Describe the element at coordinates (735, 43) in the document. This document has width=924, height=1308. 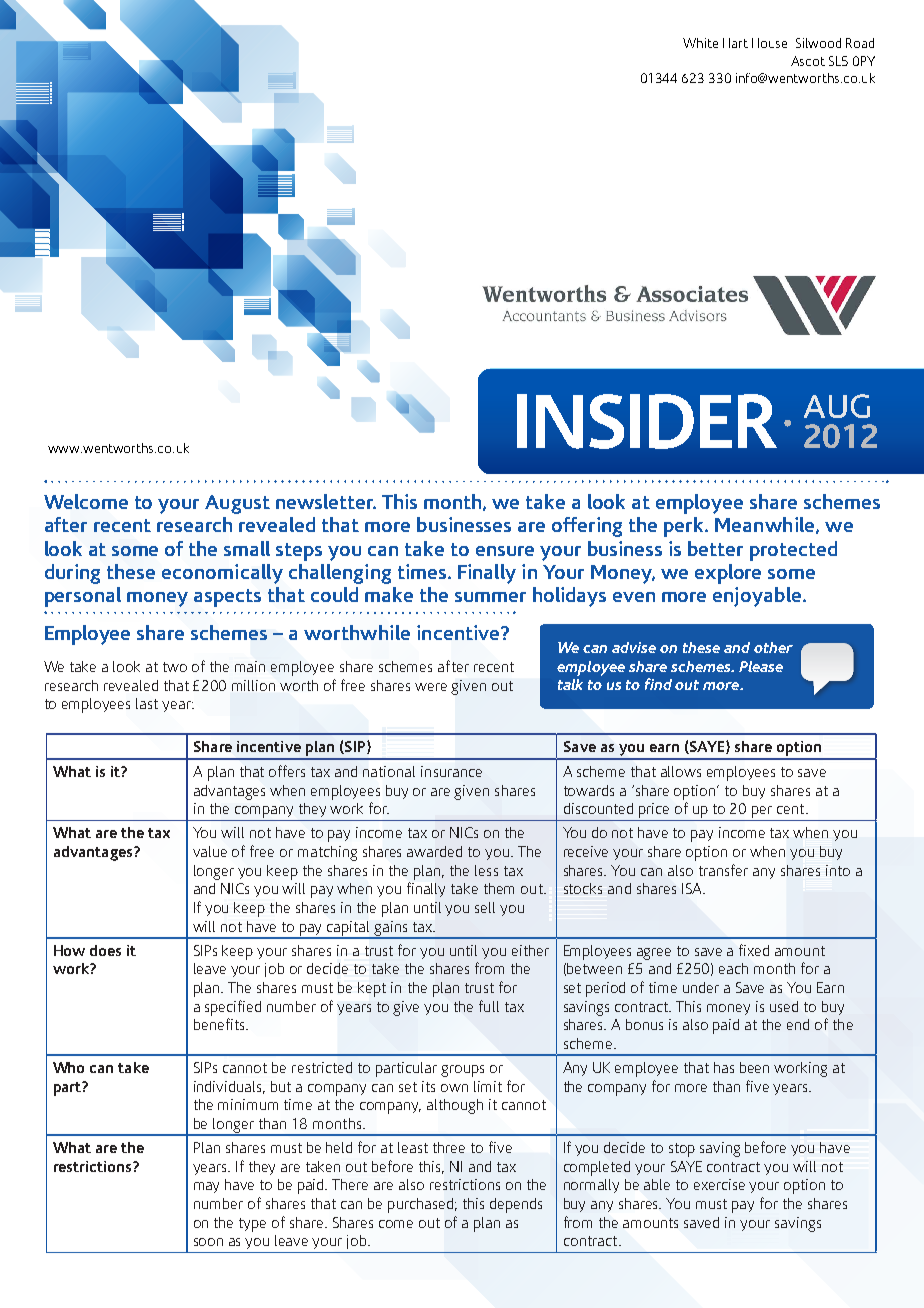
I see `Hart` at that location.
